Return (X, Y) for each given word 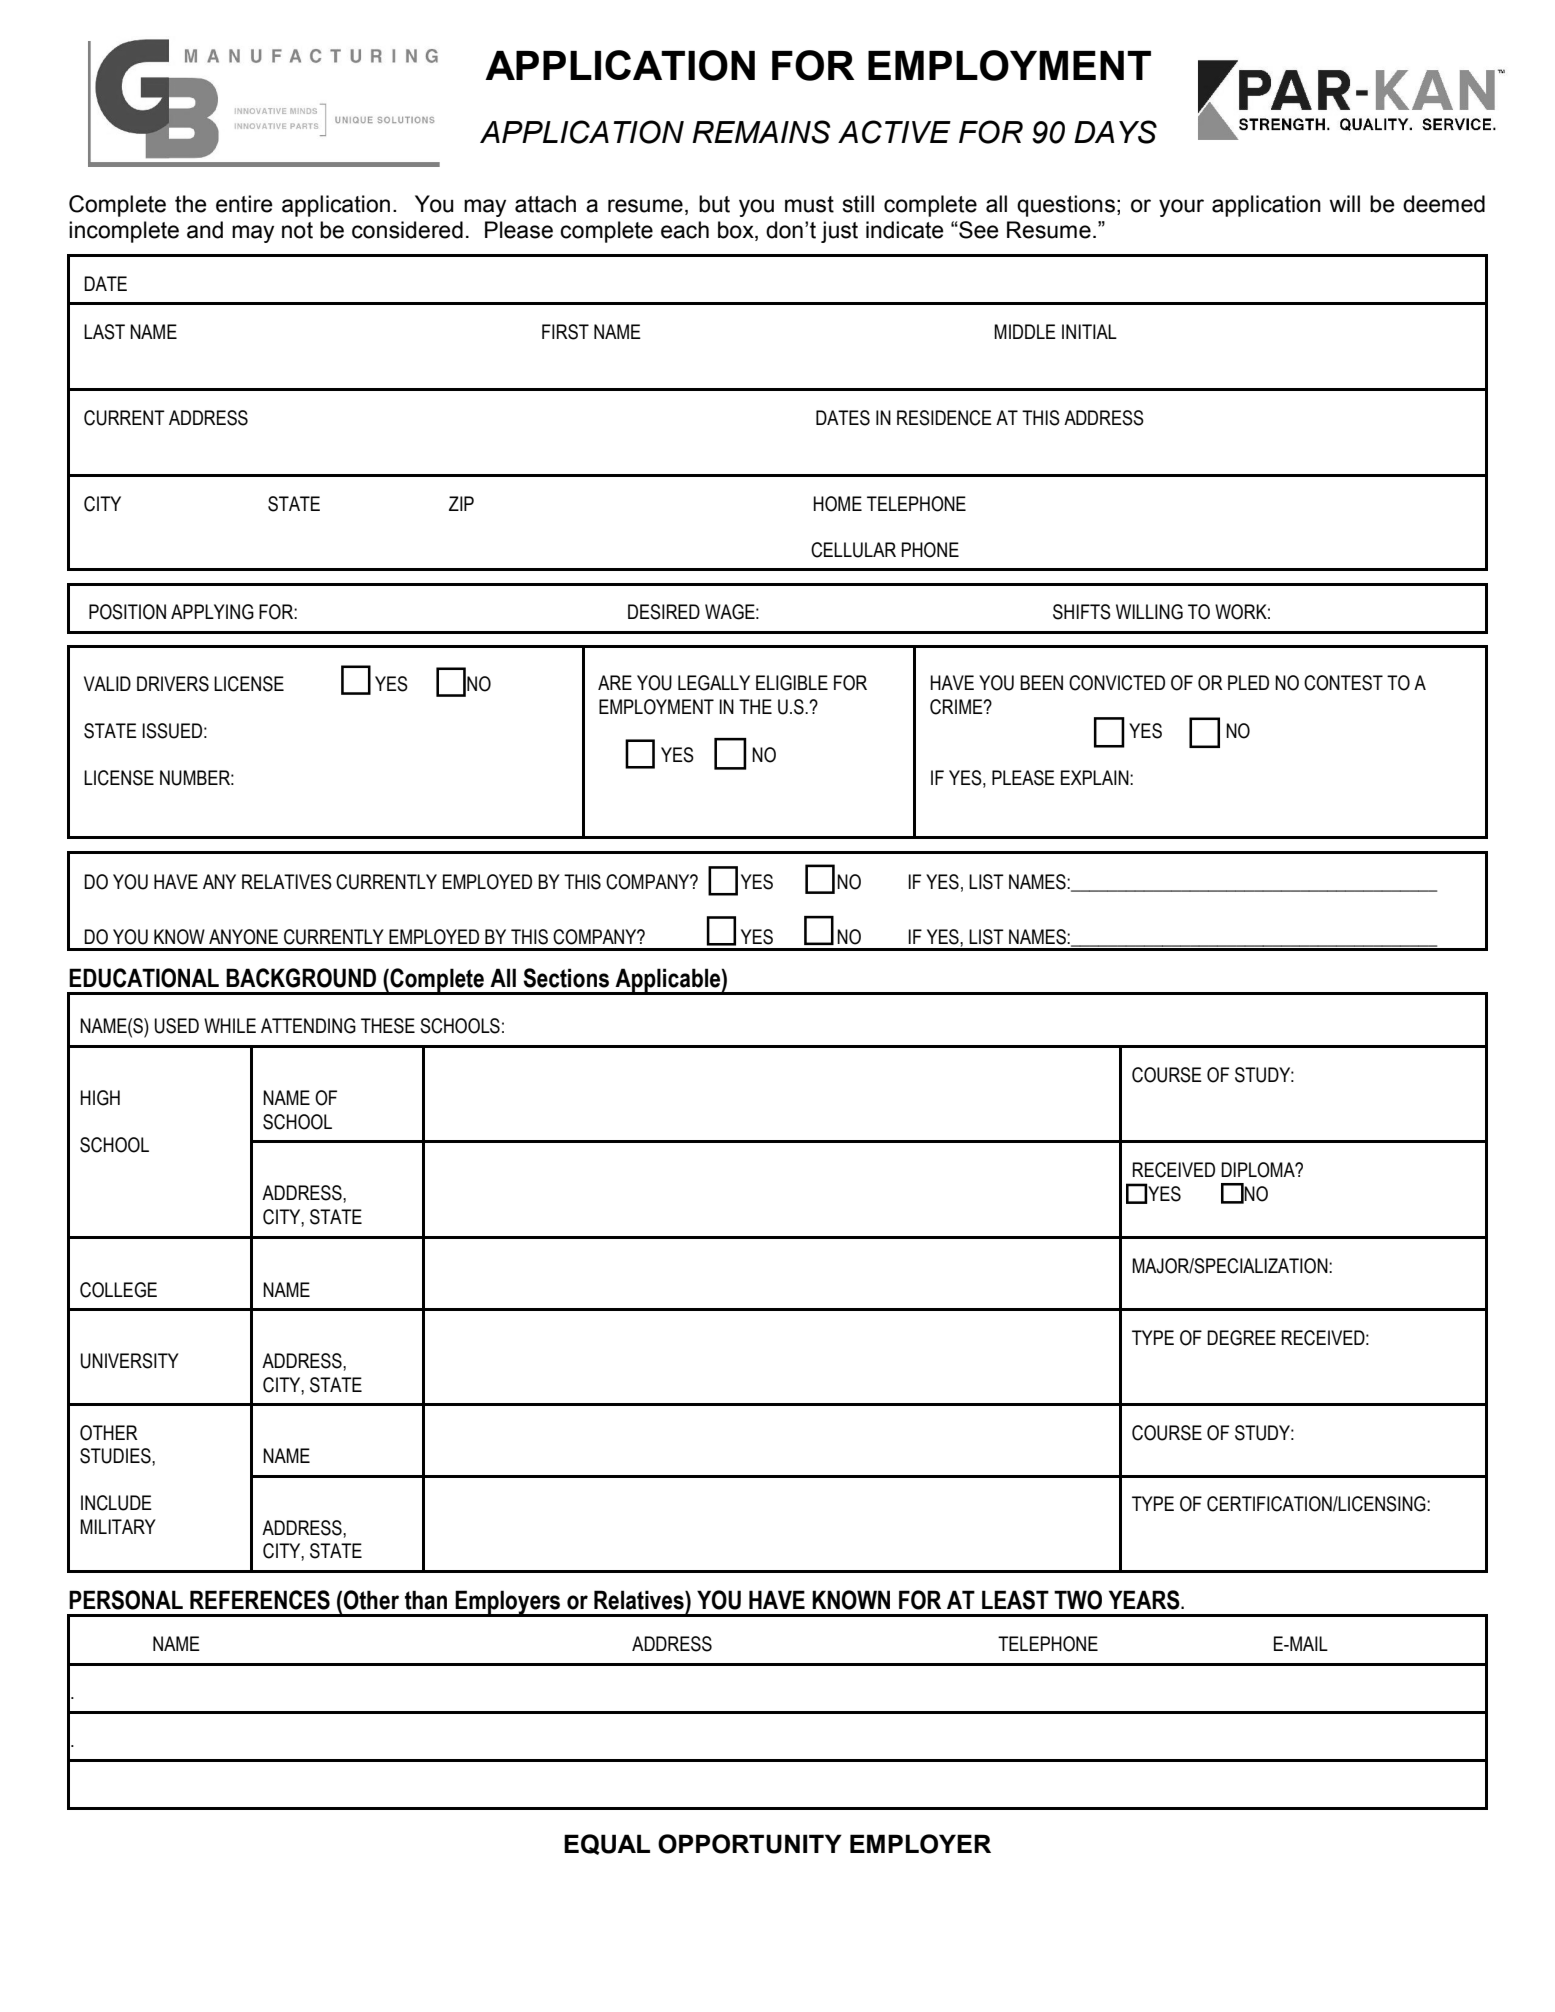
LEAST (1015, 1600)
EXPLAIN (1096, 777)
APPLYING (212, 612)
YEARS (1145, 1600)
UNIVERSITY (130, 1361)
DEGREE (1241, 1338)
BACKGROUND (301, 978)
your (1181, 208)
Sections (566, 978)
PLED (1248, 682)
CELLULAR (853, 550)
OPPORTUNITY (750, 1844)
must (809, 204)
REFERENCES (260, 1600)
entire (244, 204)
